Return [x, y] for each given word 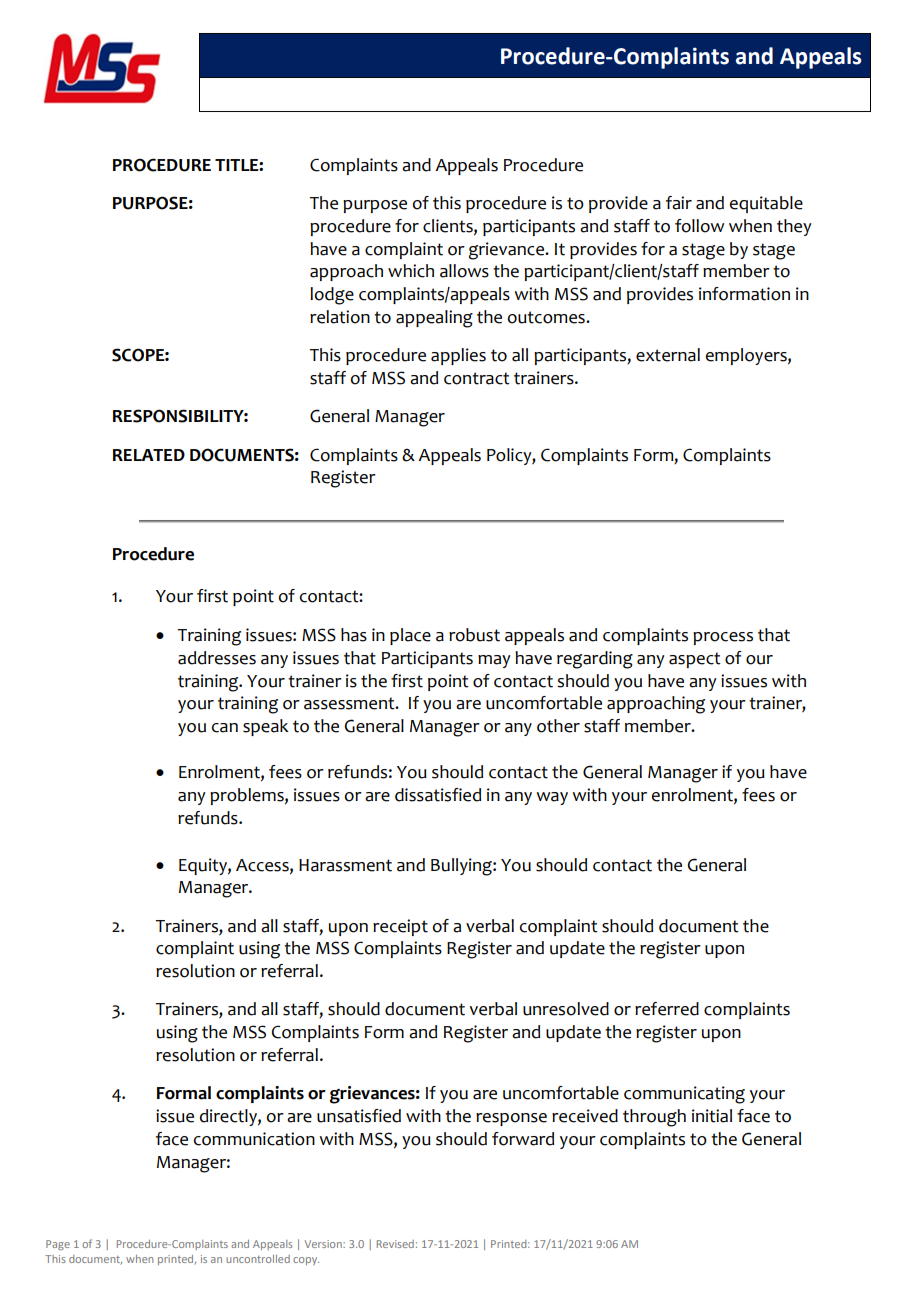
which [411, 271]
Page [58, 1245]
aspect [695, 660]
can [225, 728]
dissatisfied [438, 795]
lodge [332, 296]
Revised [395, 1244]
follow [699, 226]
